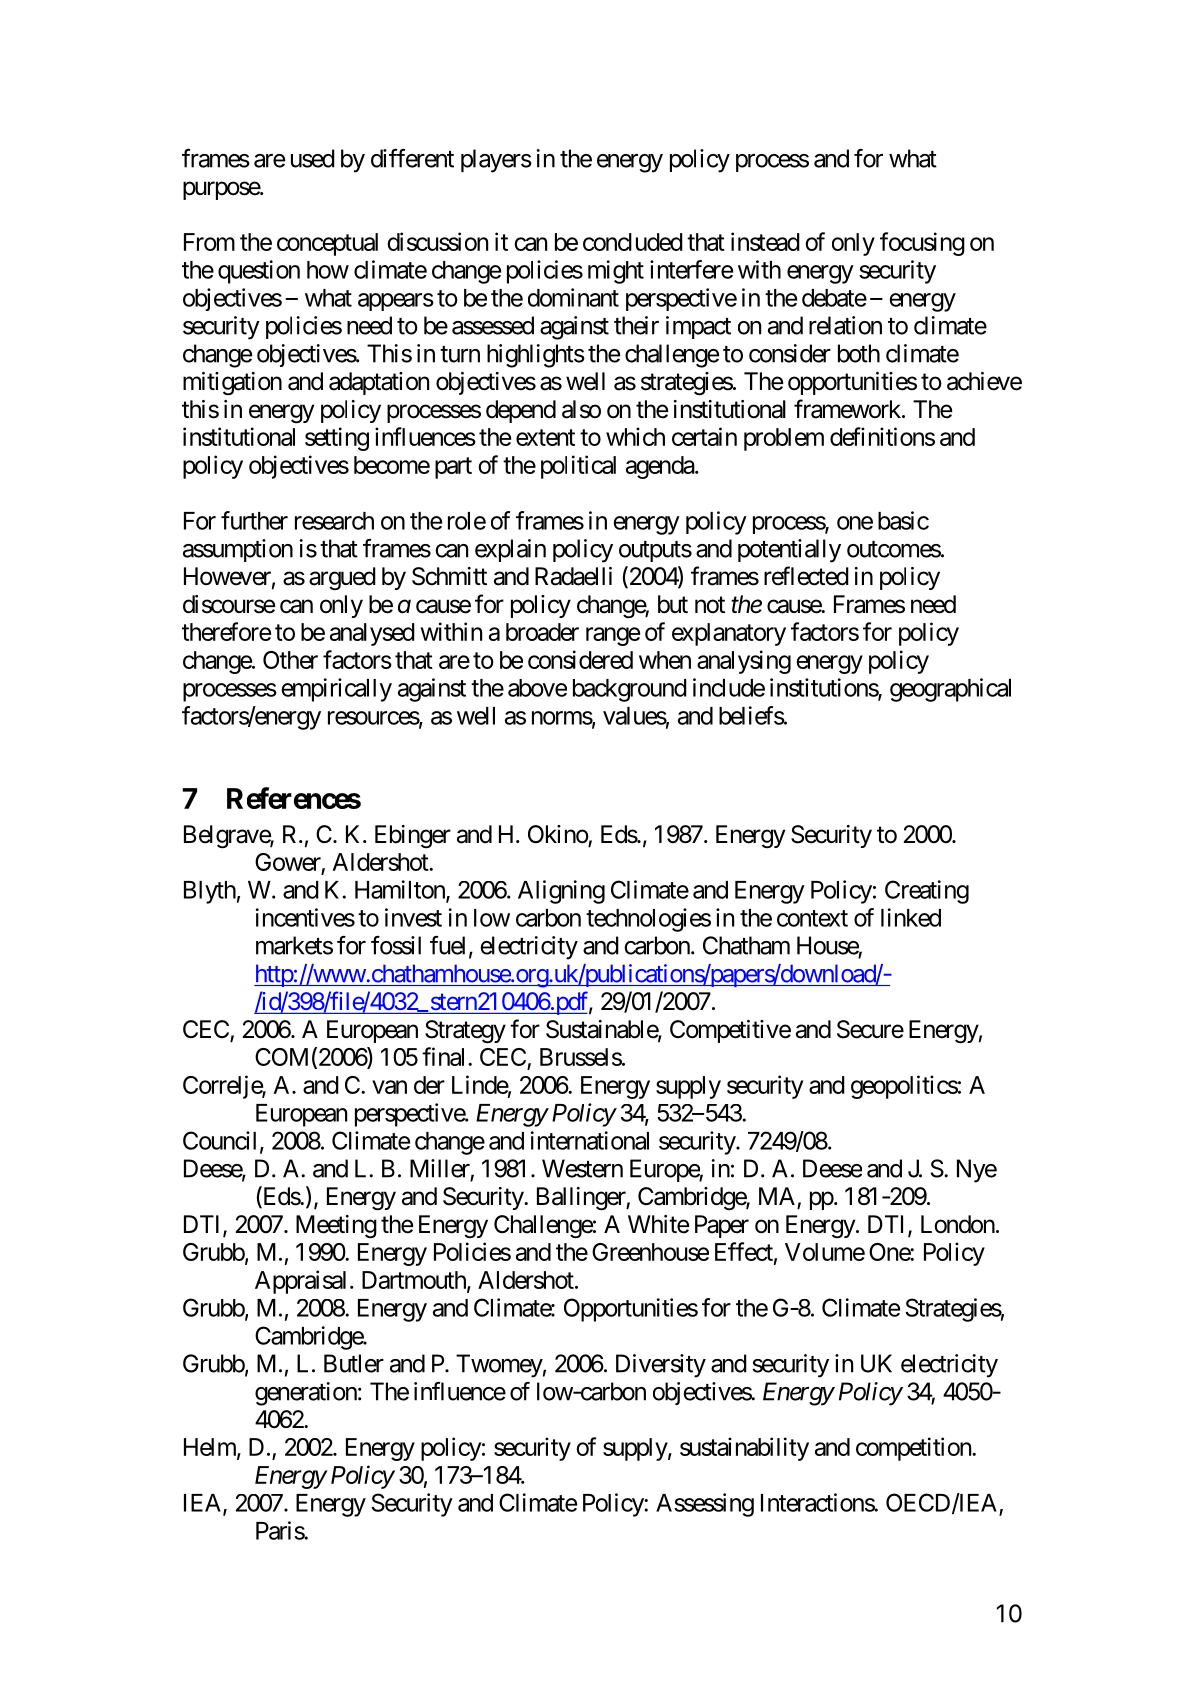 The height and width of the screenshot is (1700, 1201). Describe the element at coordinates (313, 158) in the screenshot. I see `used` at that location.
